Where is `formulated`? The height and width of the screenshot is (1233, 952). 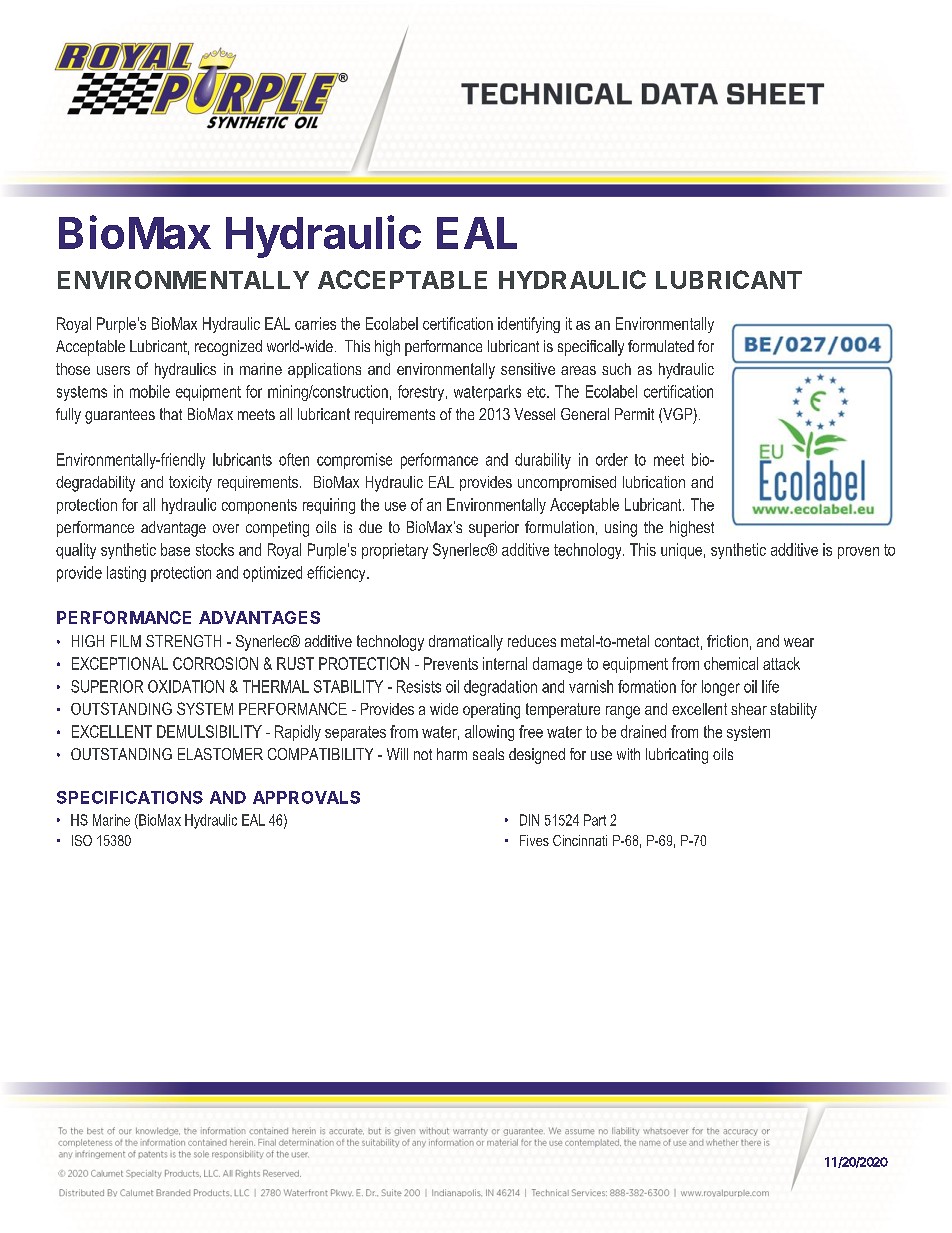
formulated is located at coordinates (661, 346).
